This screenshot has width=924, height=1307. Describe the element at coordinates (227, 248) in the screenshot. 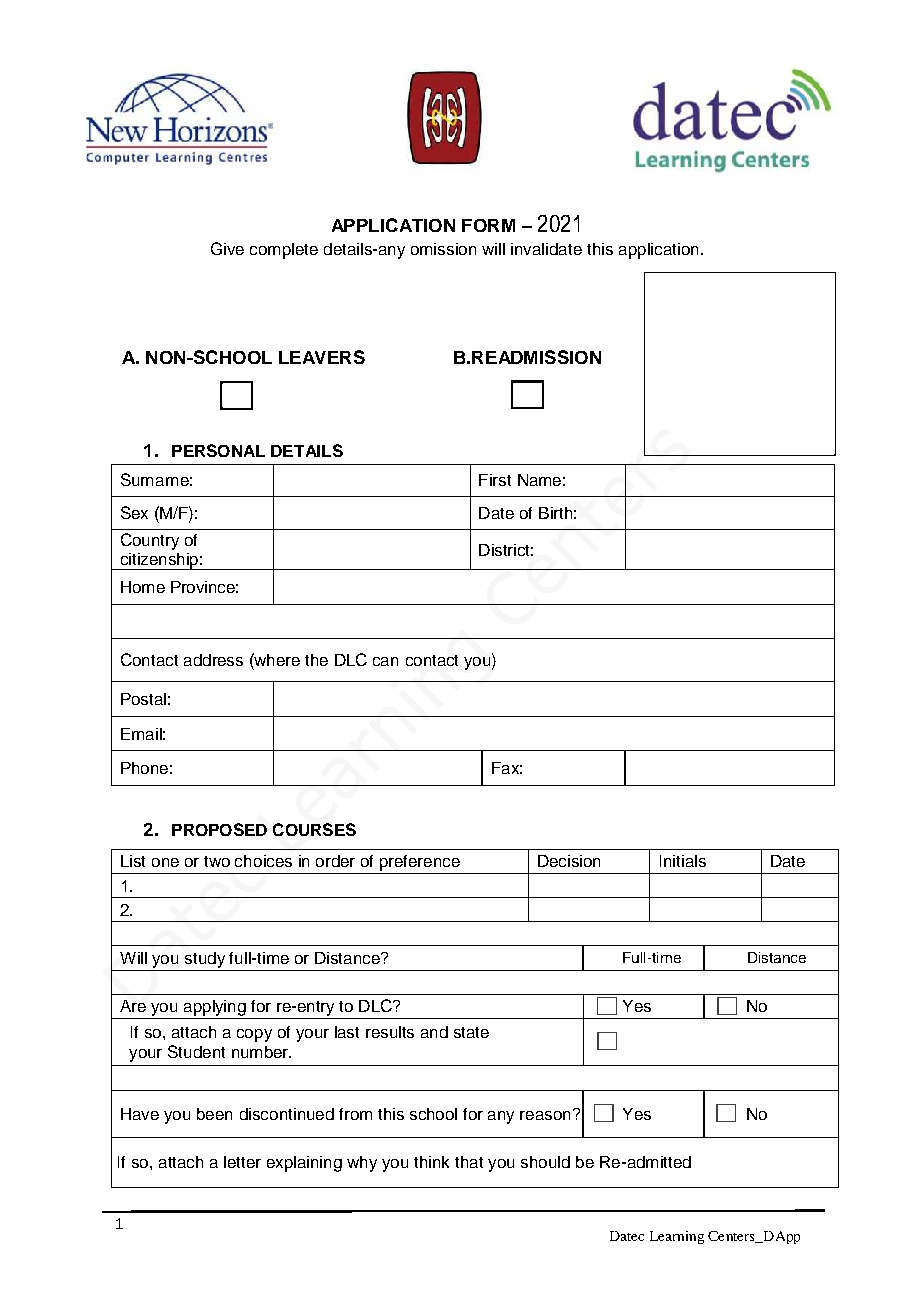

I see `Give` at that location.
